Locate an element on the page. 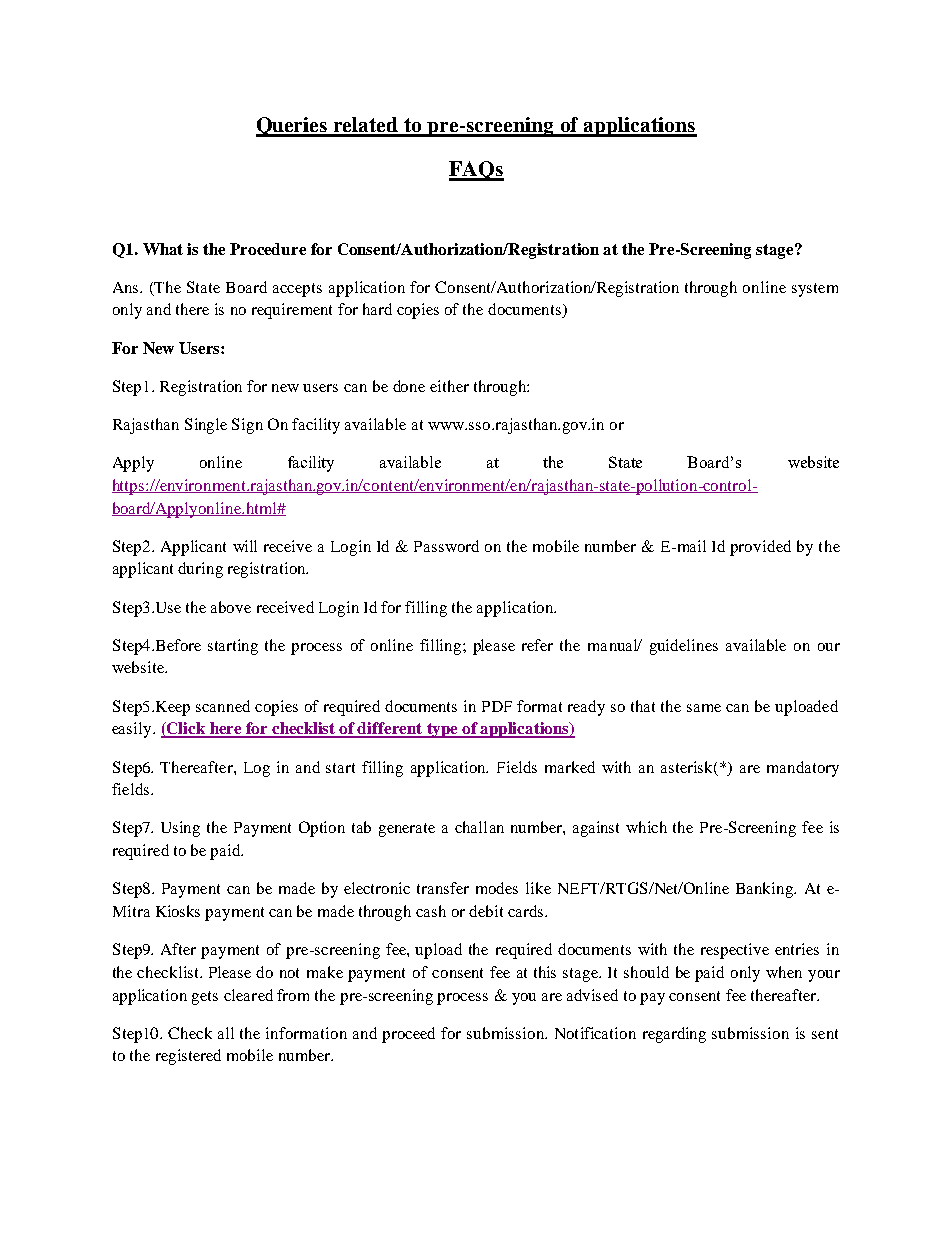  Password is located at coordinates (446, 546).
